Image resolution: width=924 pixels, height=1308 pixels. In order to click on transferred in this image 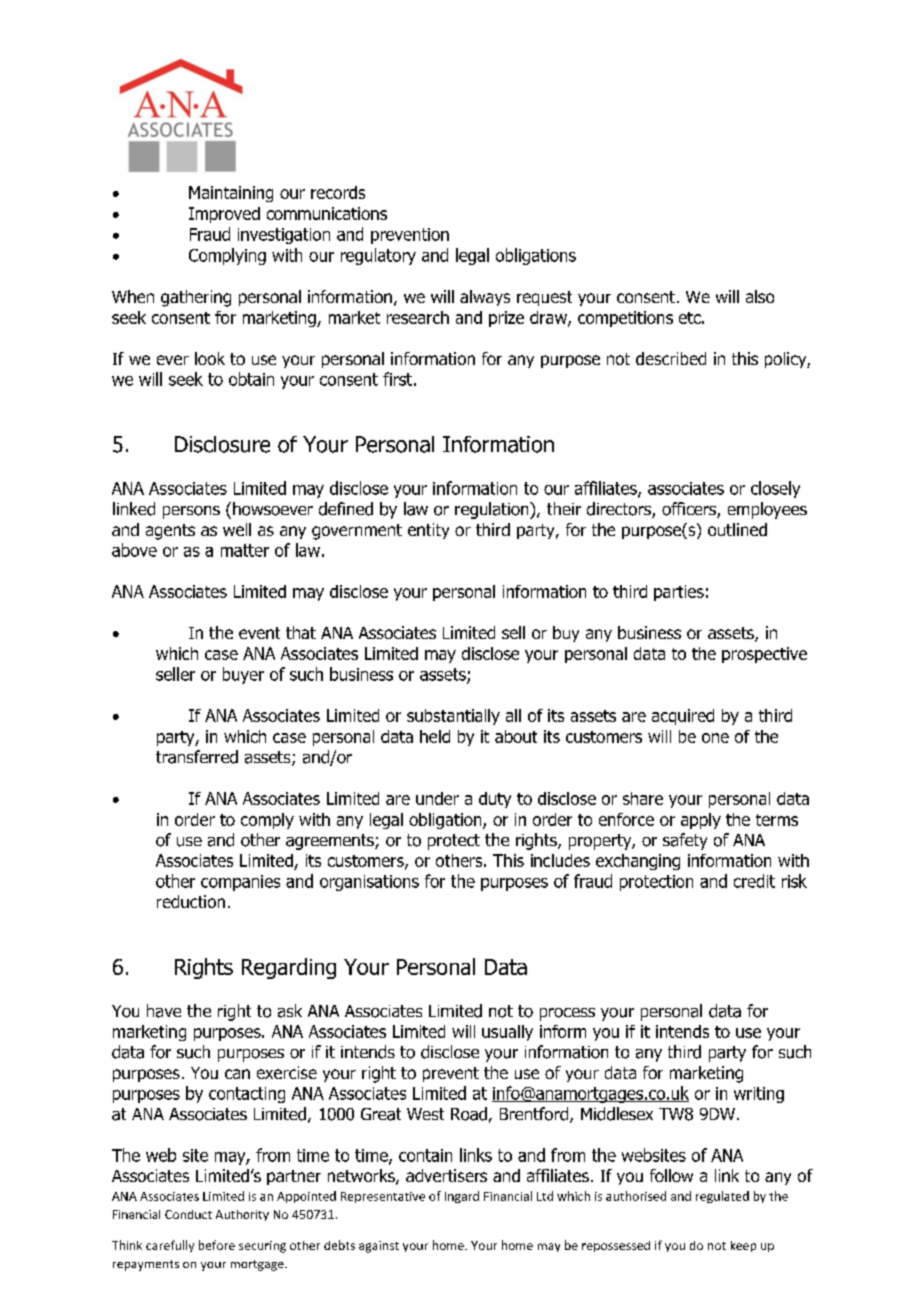, I will do `click(197, 757)`.
